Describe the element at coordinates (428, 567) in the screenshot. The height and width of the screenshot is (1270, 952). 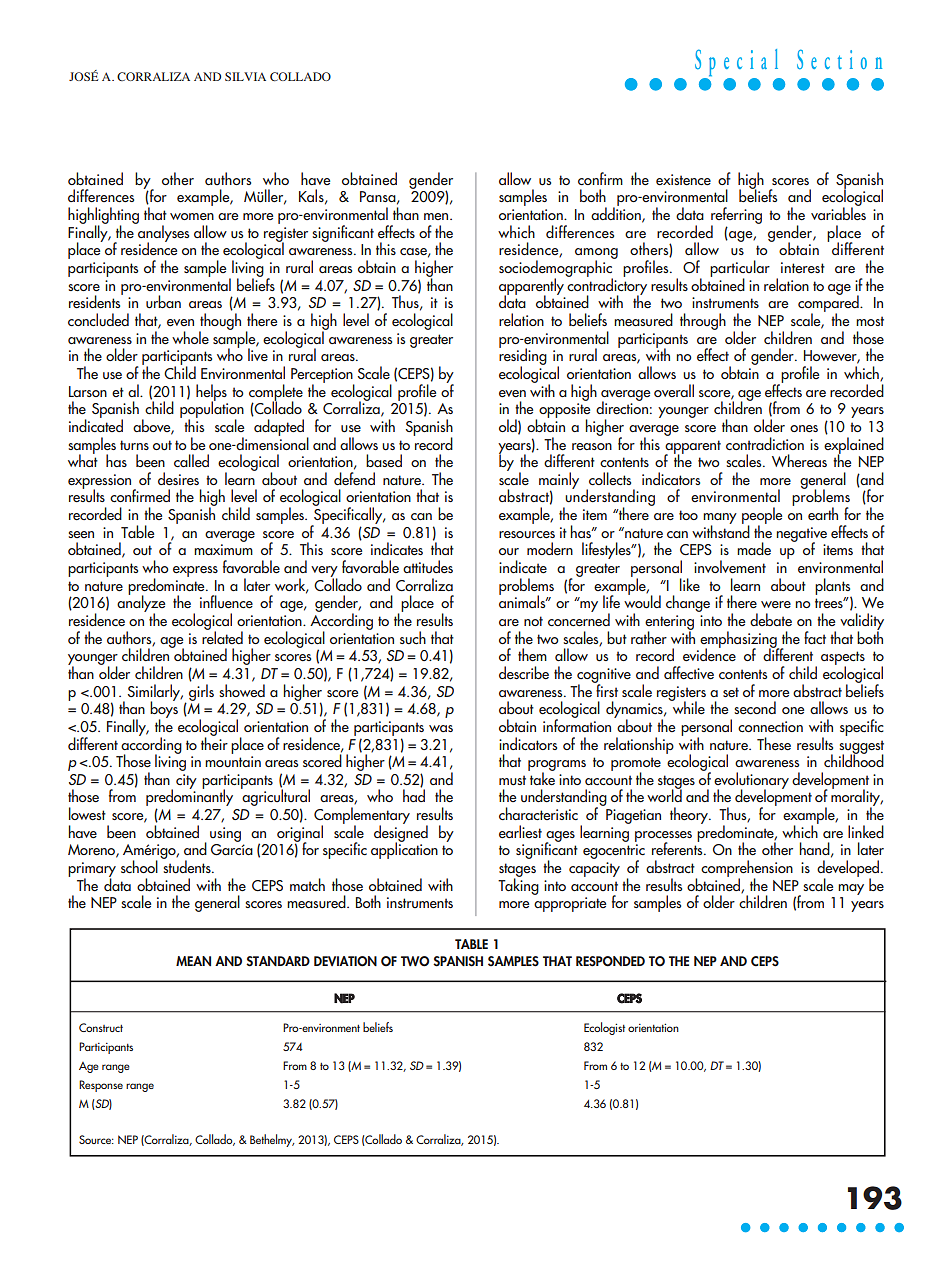
I see `attitudes` at that location.
